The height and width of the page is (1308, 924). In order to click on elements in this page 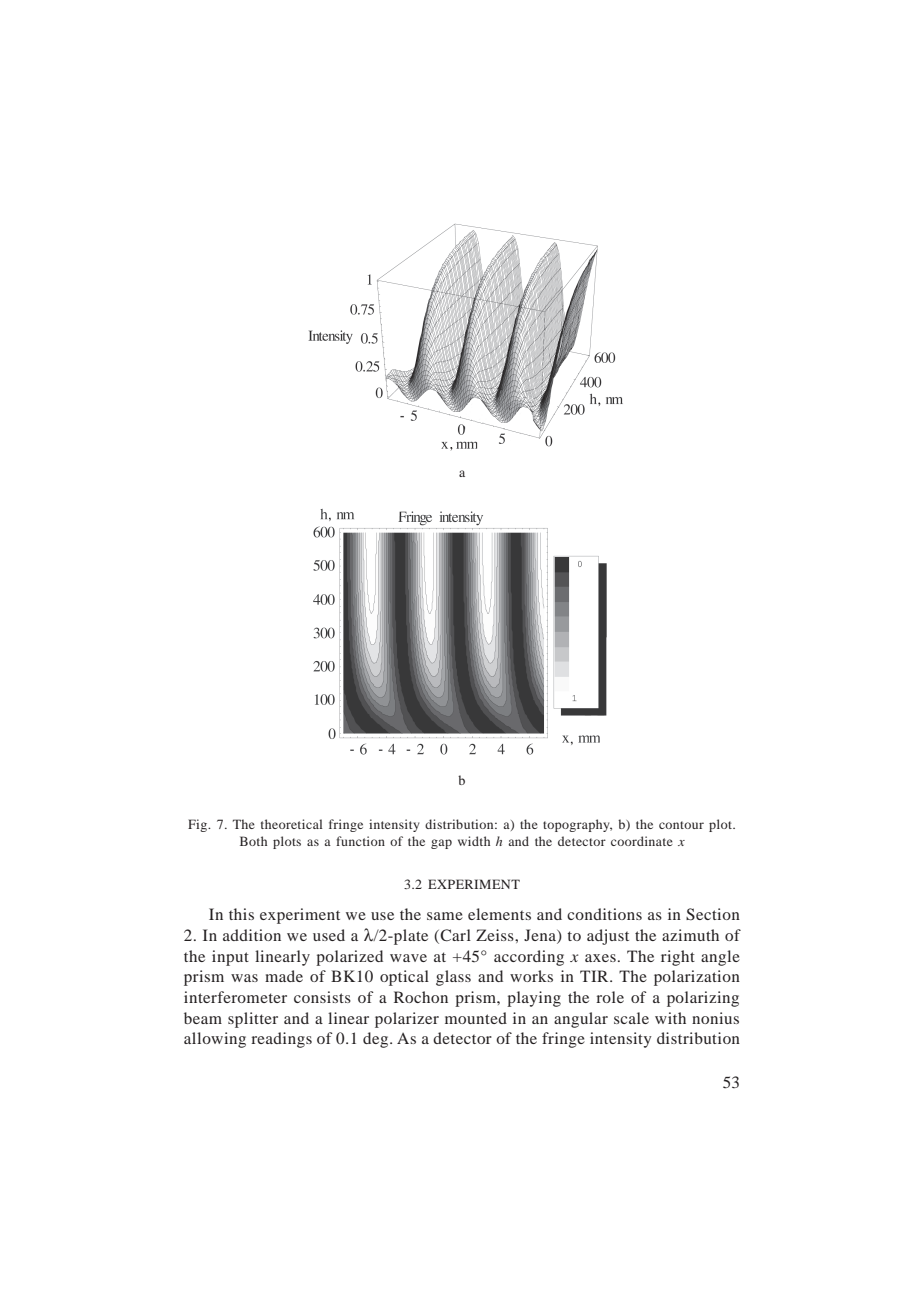, I will do `click(499, 914)`.
